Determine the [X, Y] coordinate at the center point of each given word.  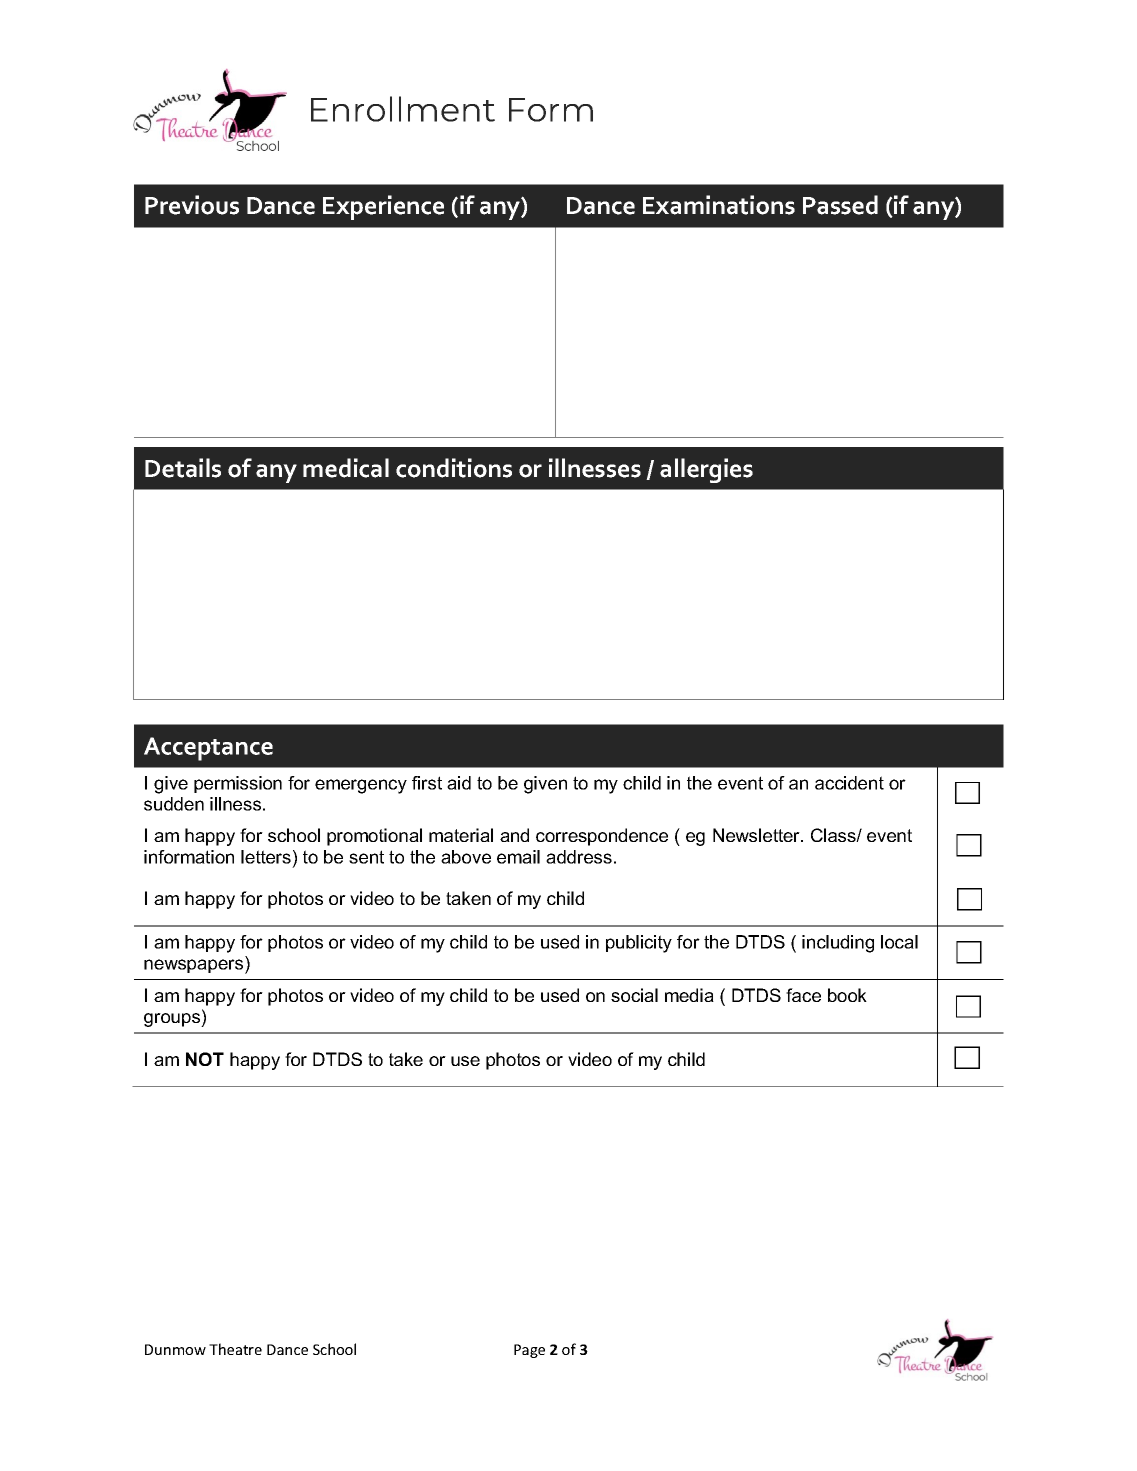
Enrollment [403, 109]
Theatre [235, 1349]
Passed [840, 205]
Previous [192, 205]
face [803, 995]
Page [529, 1351]
